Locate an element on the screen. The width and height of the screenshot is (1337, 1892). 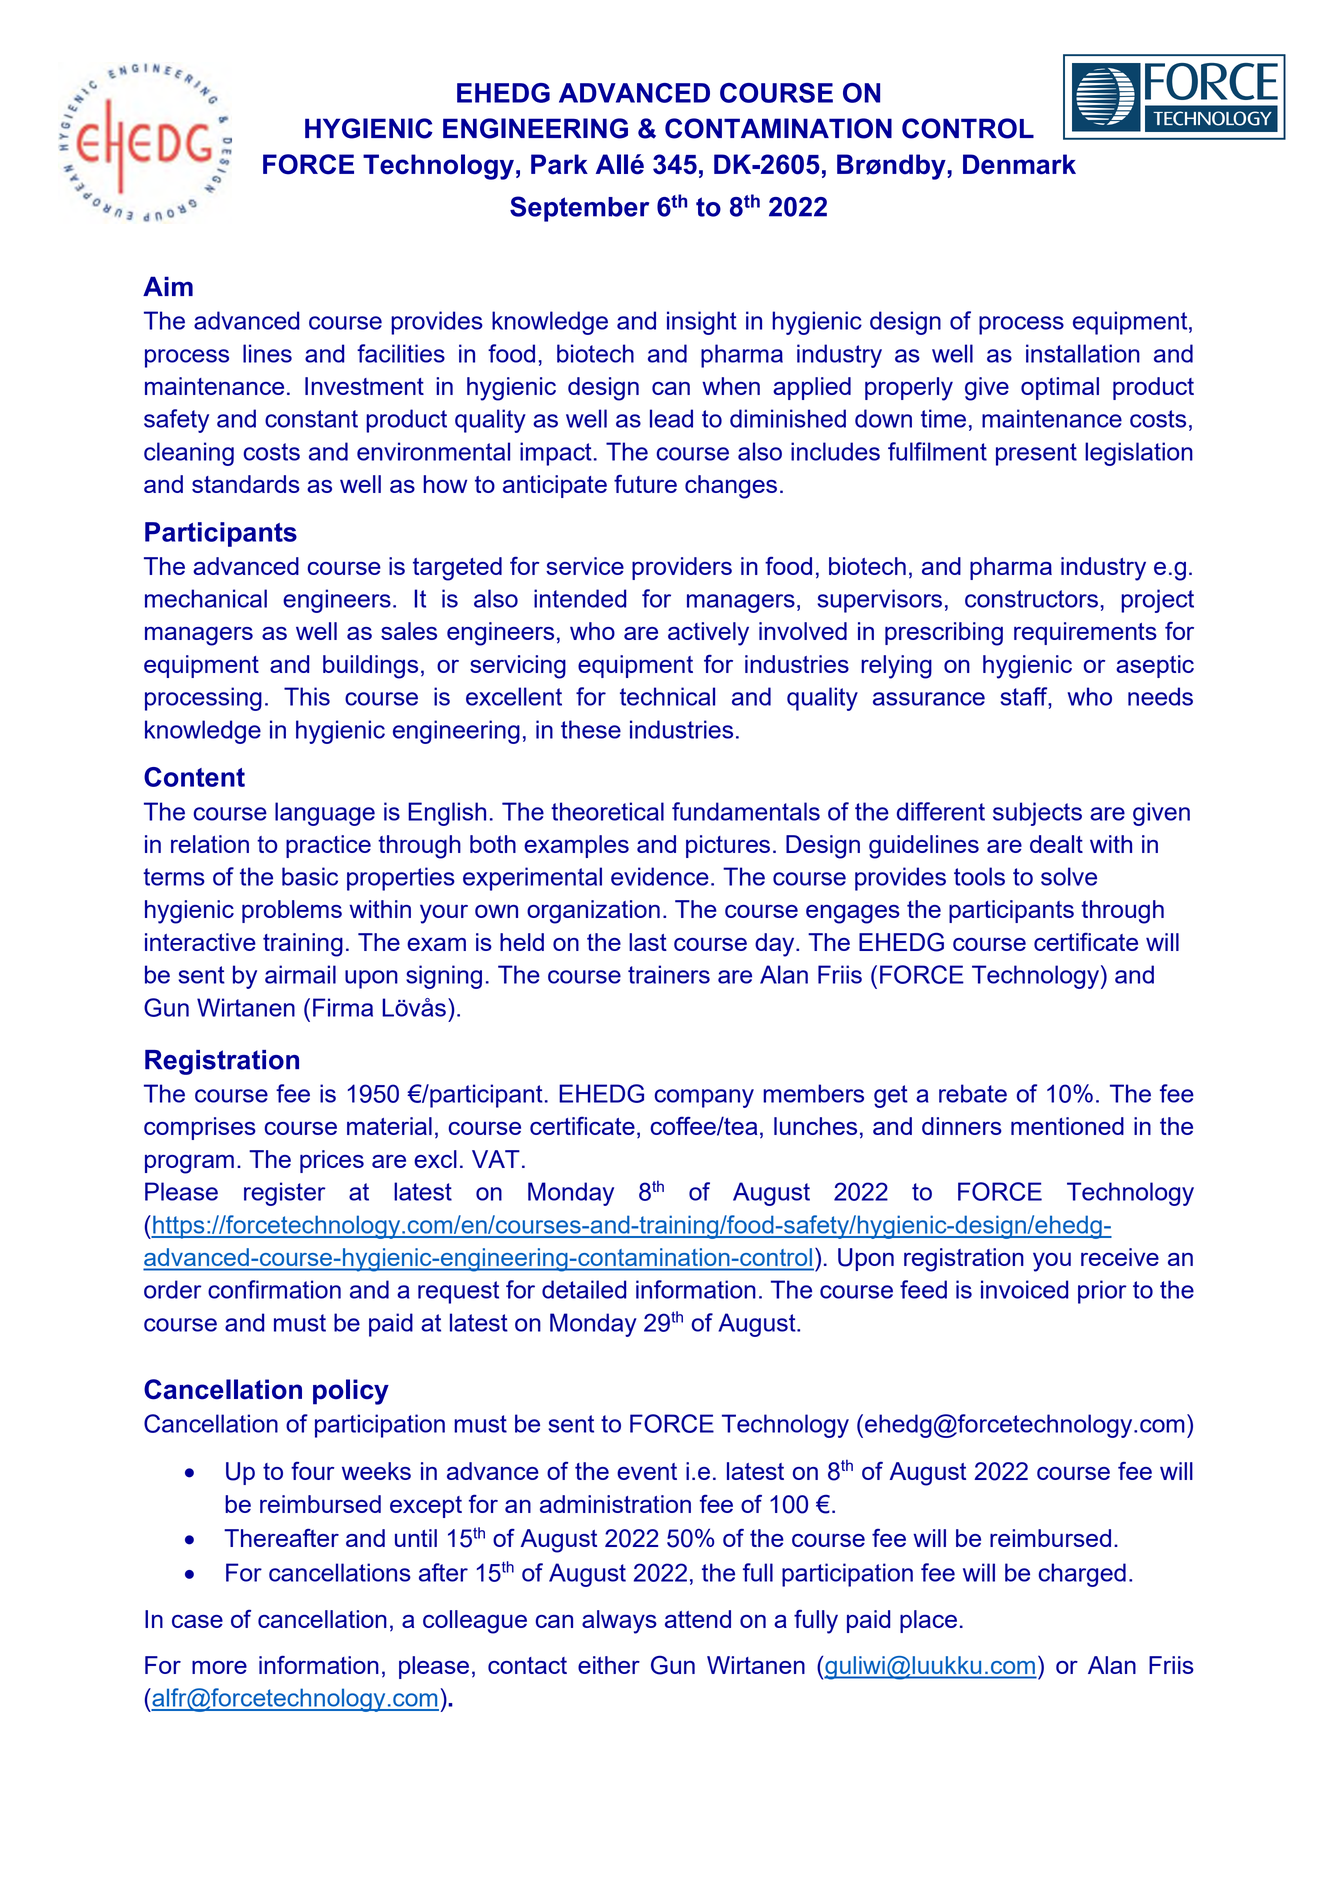
company is located at coordinates (704, 1098).
